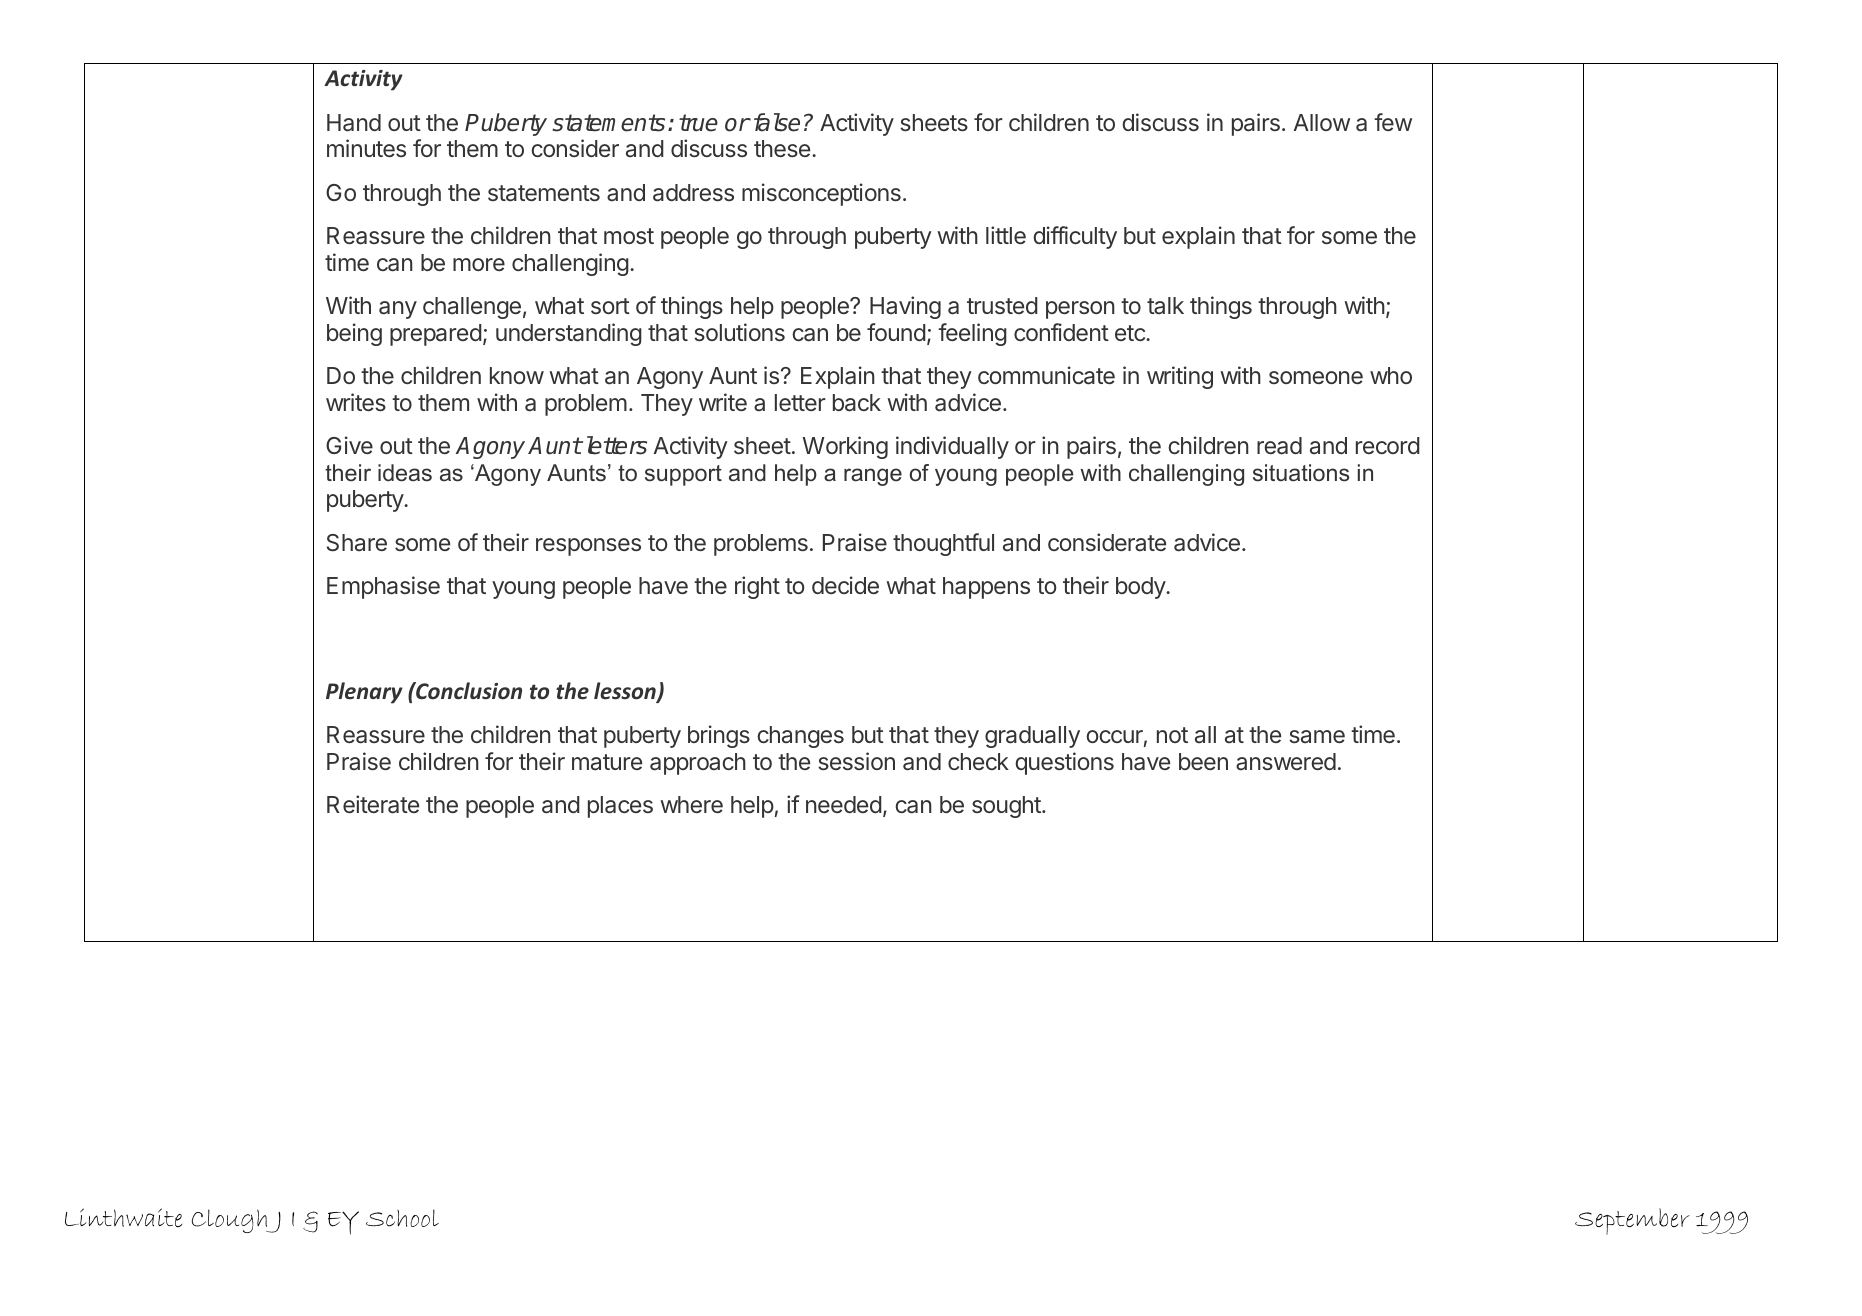 Image resolution: width=1862 pixels, height=1316 pixels. Describe the element at coordinates (366, 148) in the screenshot. I see `minutes` at that location.
